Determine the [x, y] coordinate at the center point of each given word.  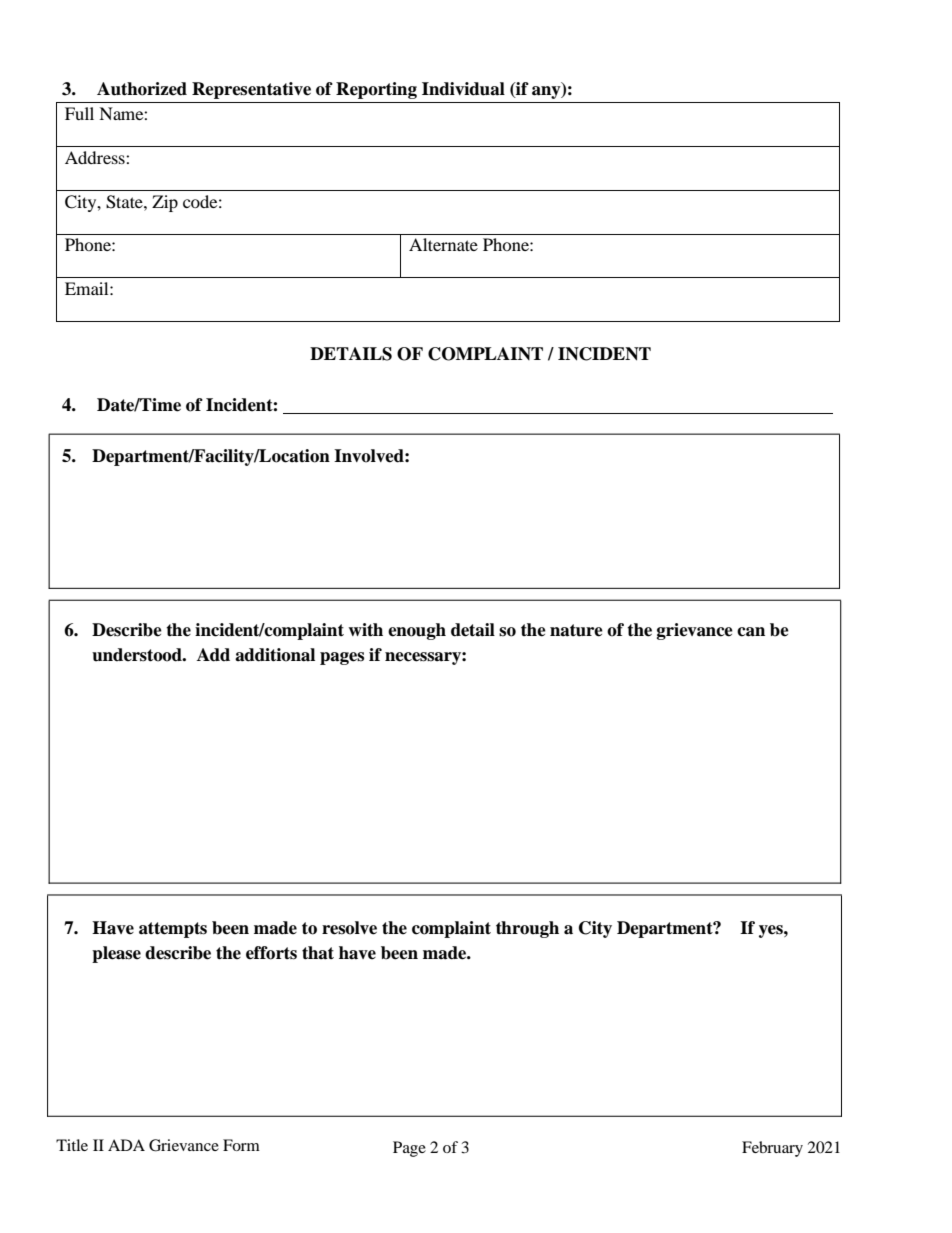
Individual [463, 89]
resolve [349, 928]
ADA [126, 1145]
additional [275, 655]
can [751, 632]
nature [576, 630]
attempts [173, 930]
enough [417, 631]
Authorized [142, 89]
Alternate [443, 244]
